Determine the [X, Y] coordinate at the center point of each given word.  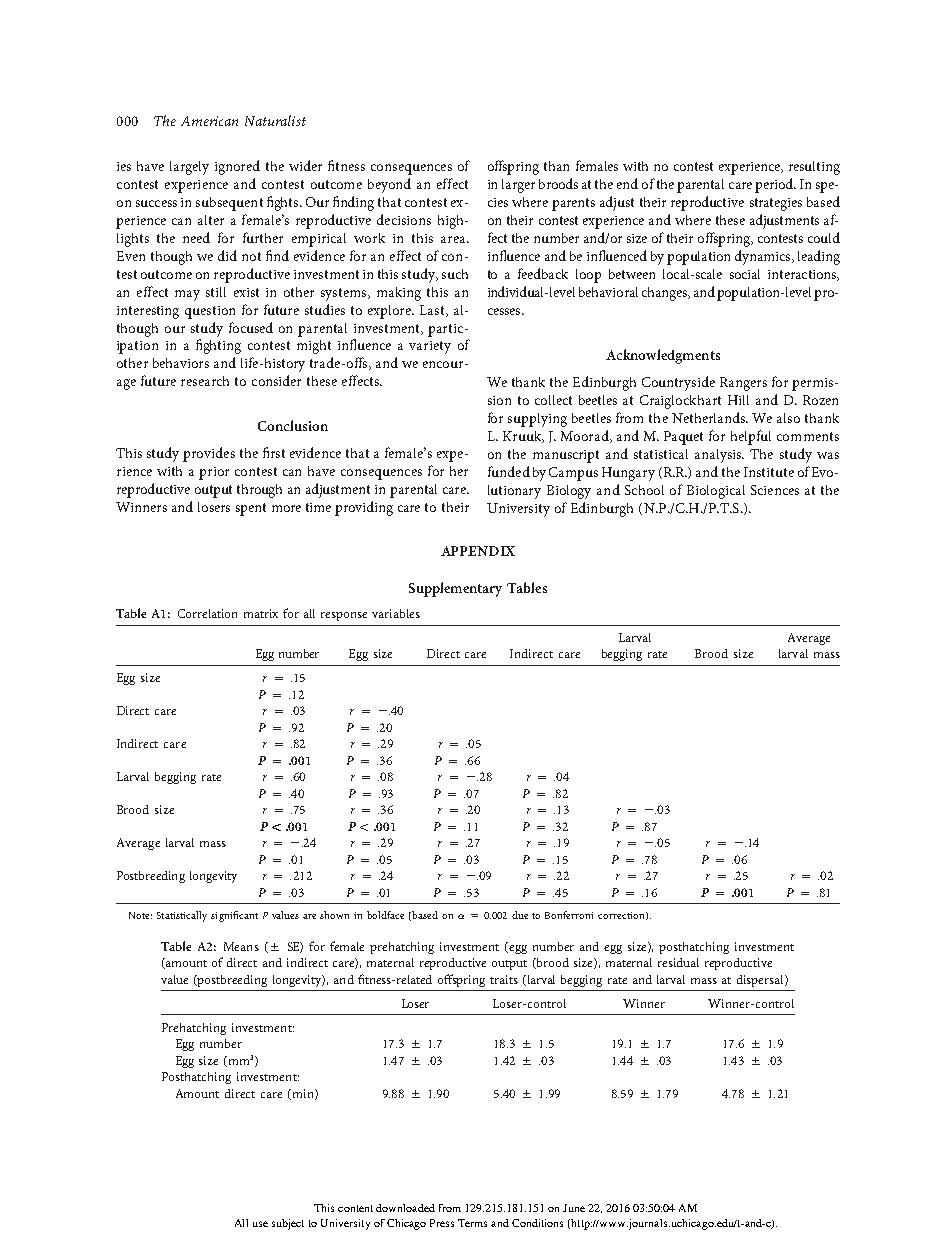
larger [518, 186]
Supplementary [455, 589]
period [775, 185]
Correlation [207, 613]
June [574, 1208]
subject [288, 1224]
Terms [472, 1223]
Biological [716, 492]
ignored [237, 167]
